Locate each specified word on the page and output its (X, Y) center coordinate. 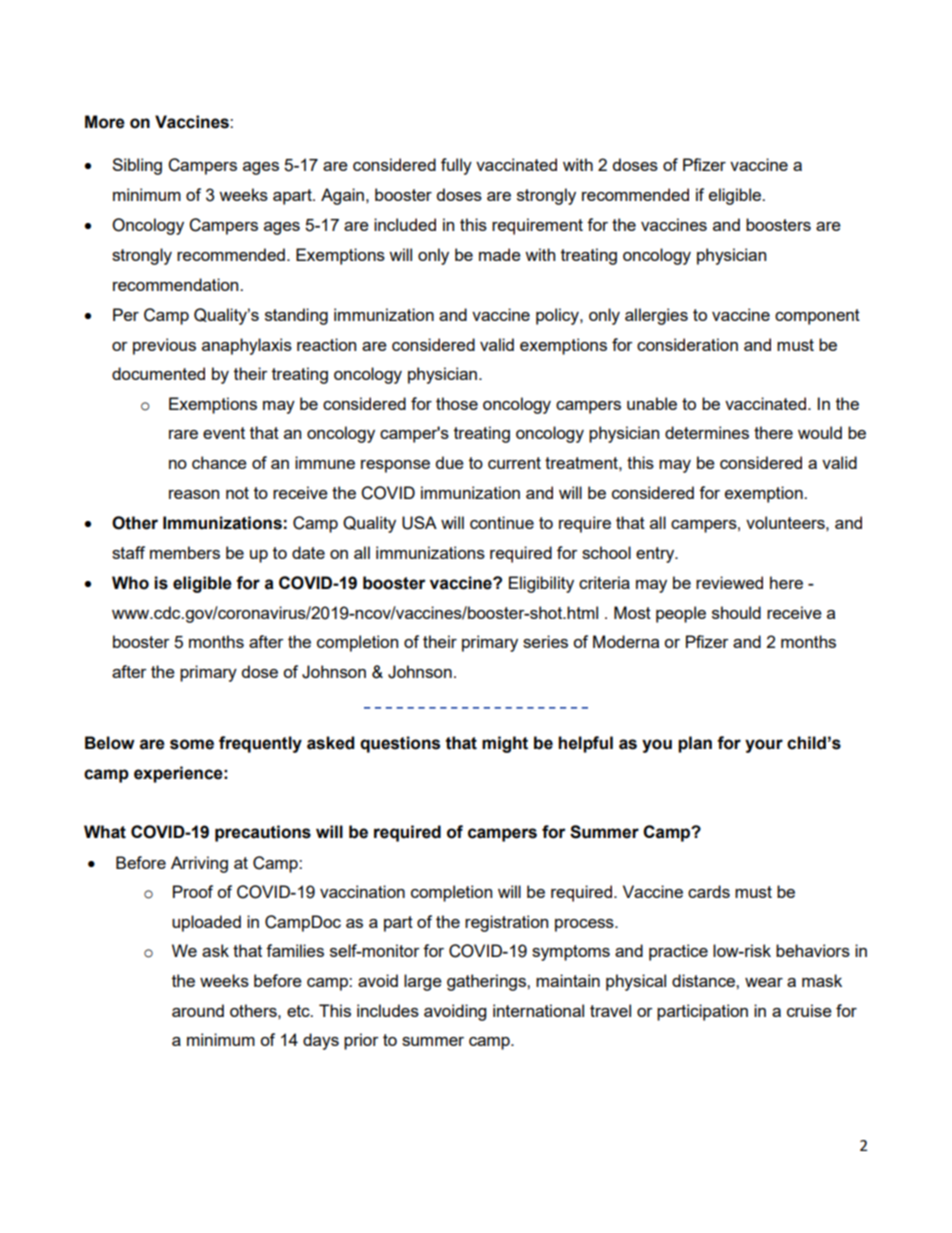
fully (456, 166)
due (450, 462)
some (192, 744)
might (505, 744)
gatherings (487, 982)
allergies (656, 316)
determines (707, 432)
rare (183, 434)
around (198, 1010)
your (764, 746)
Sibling (137, 166)
